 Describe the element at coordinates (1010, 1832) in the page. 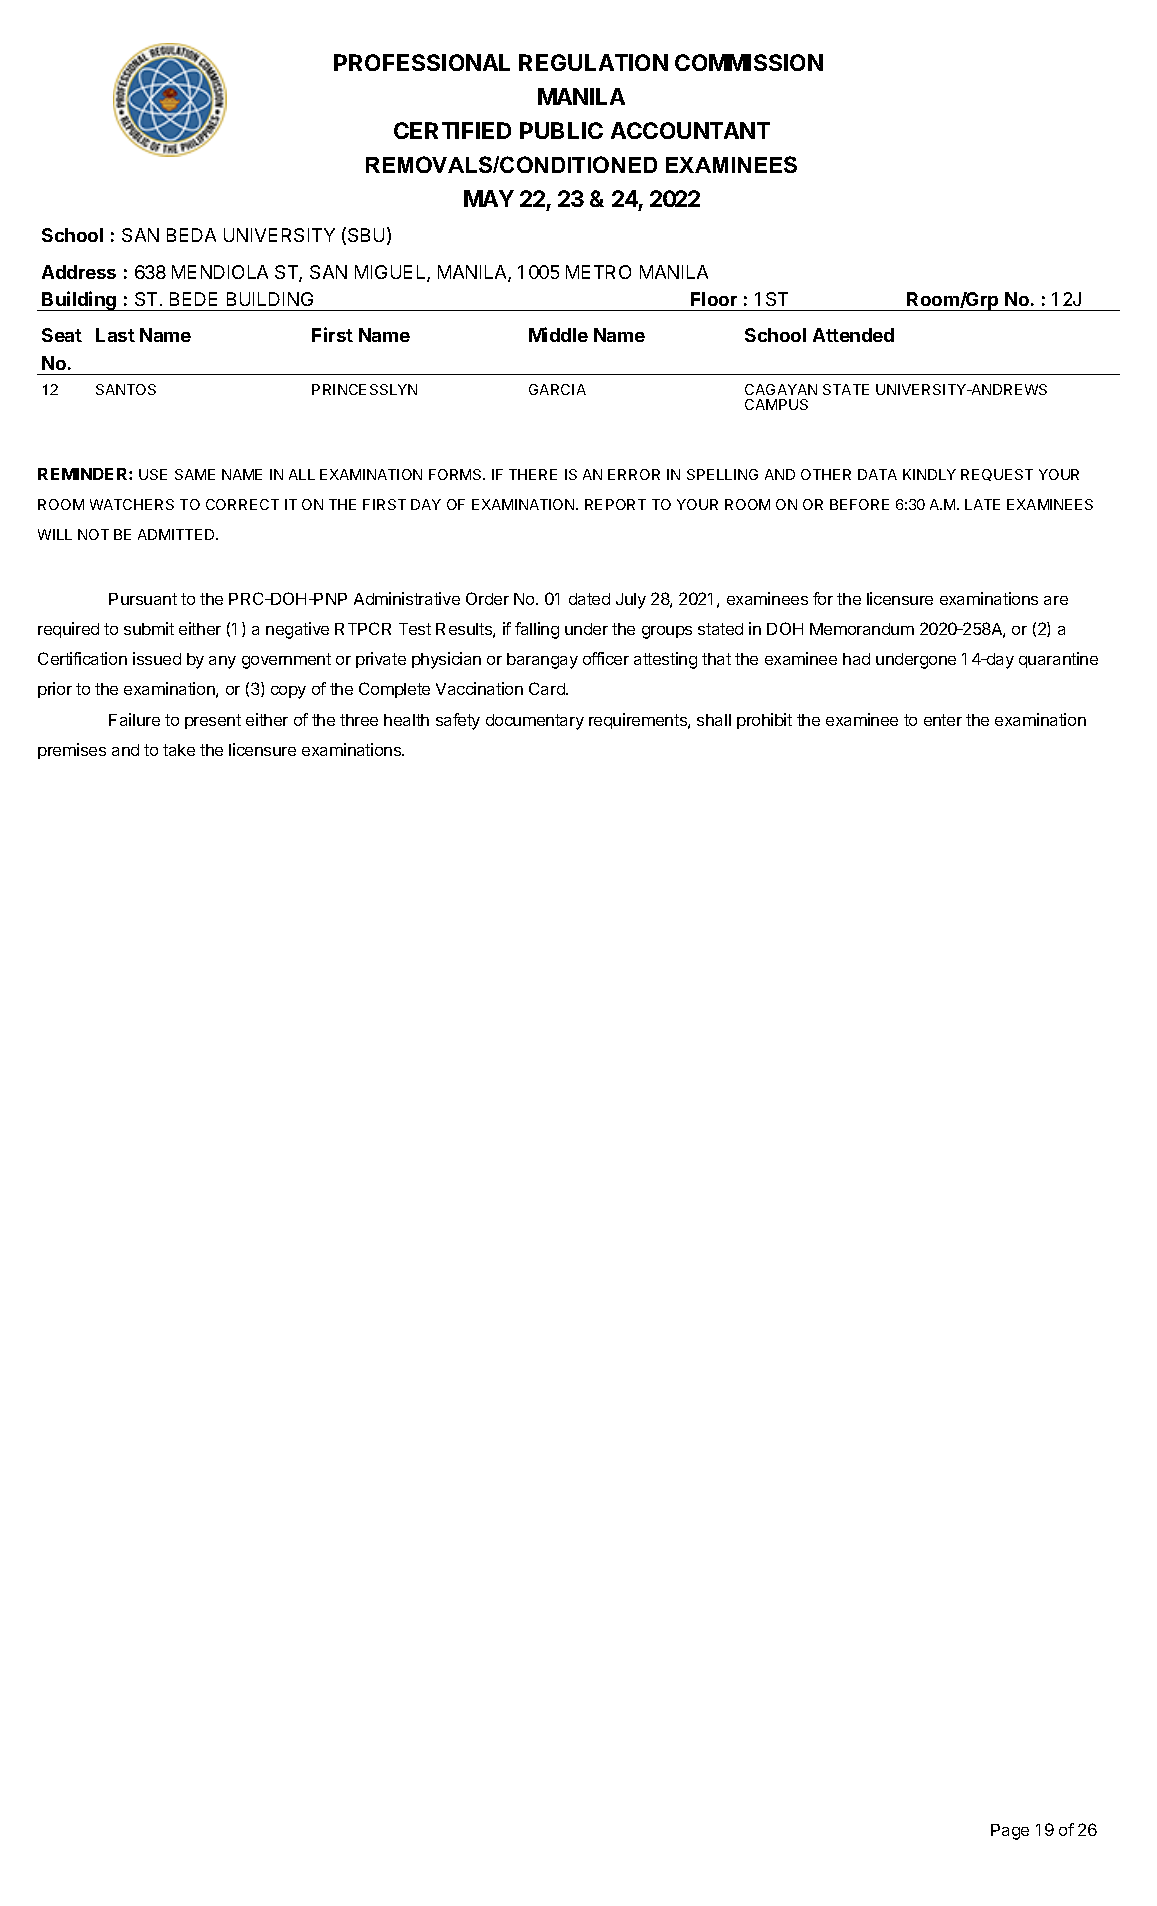

I see `Page` at that location.
